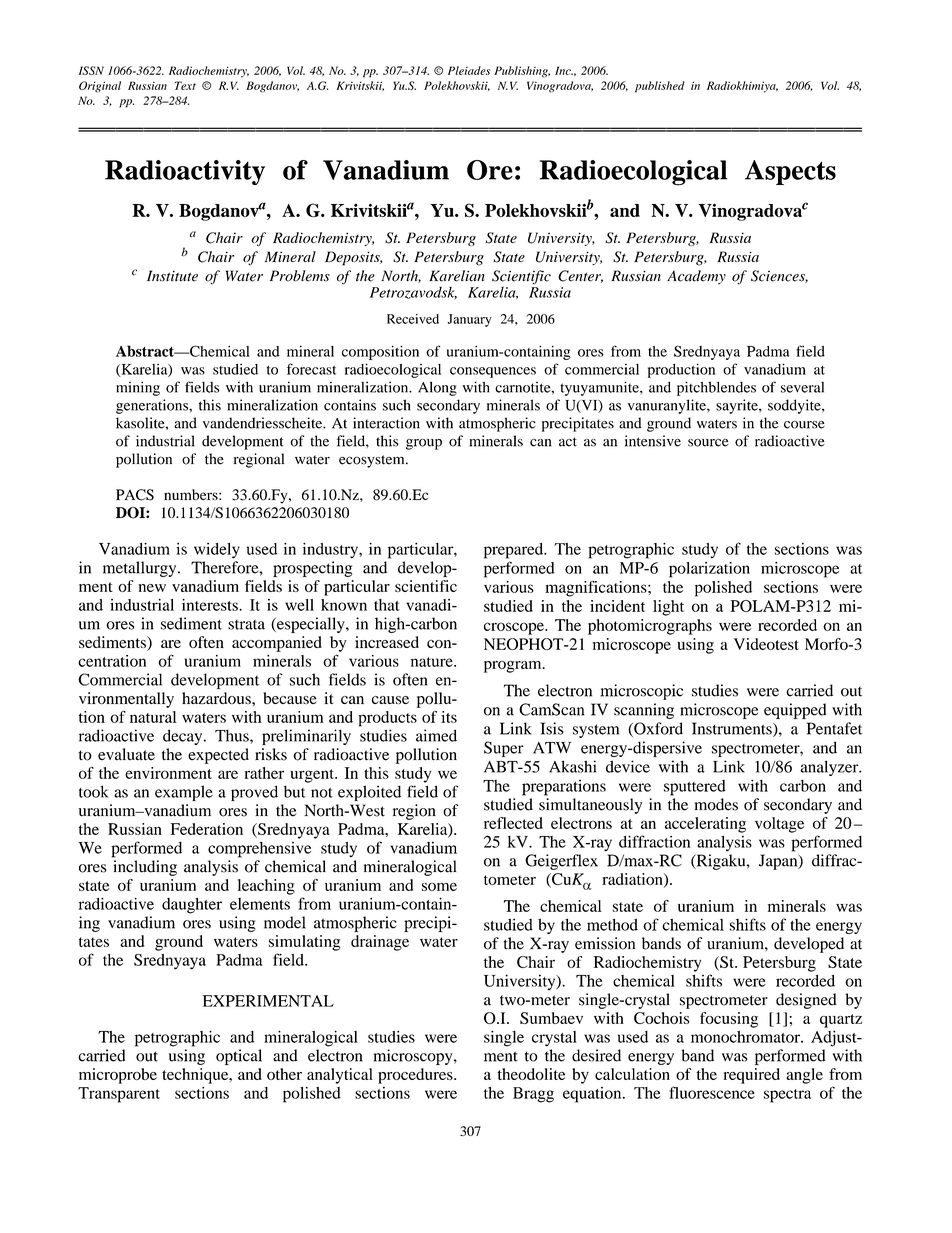 The height and width of the document is (1233, 952). What do you see at coordinates (138, 388) in the document?
I see `mining` at bounding box center [138, 388].
